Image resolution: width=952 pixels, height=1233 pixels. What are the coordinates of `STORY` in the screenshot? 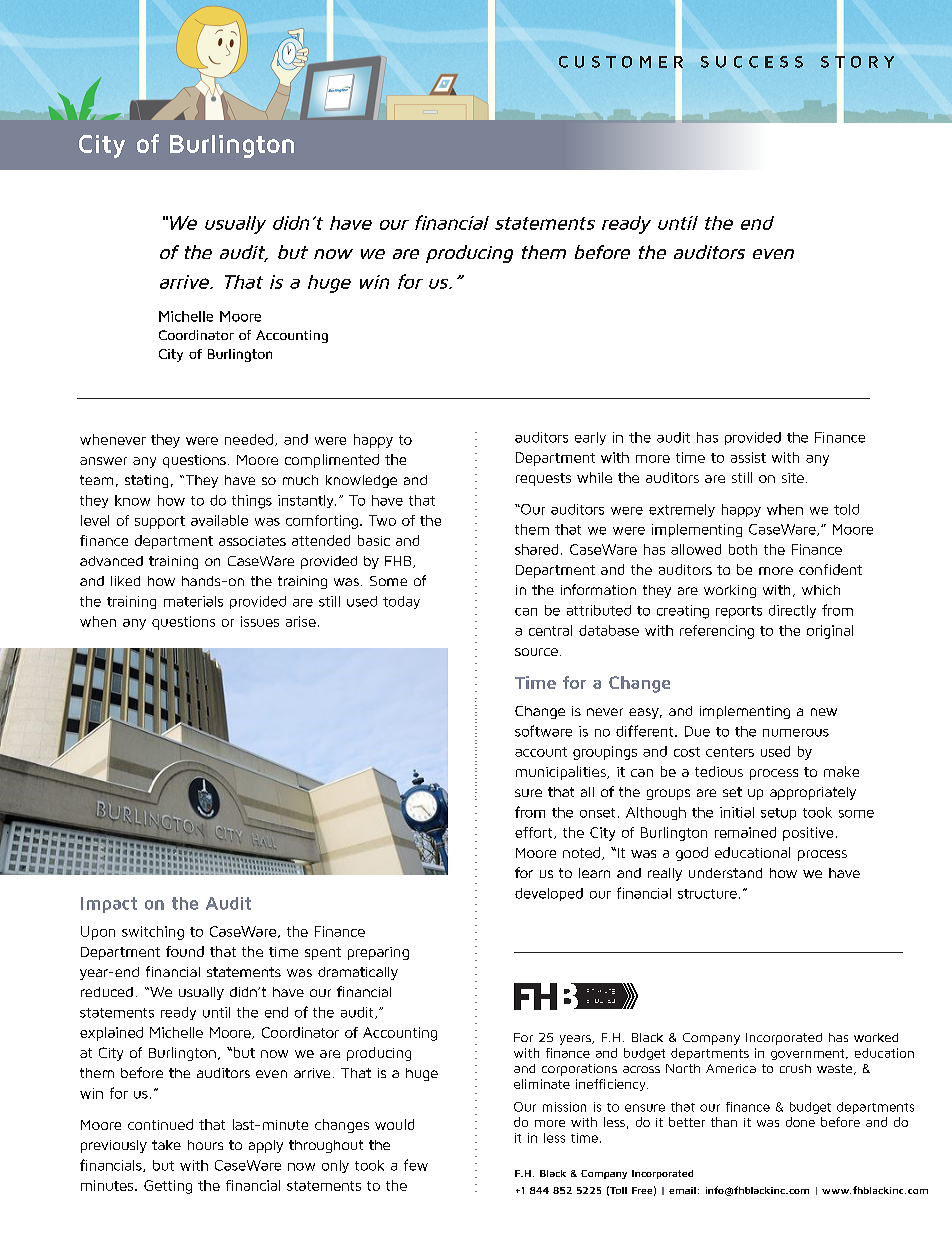 It's located at (857, 61).
